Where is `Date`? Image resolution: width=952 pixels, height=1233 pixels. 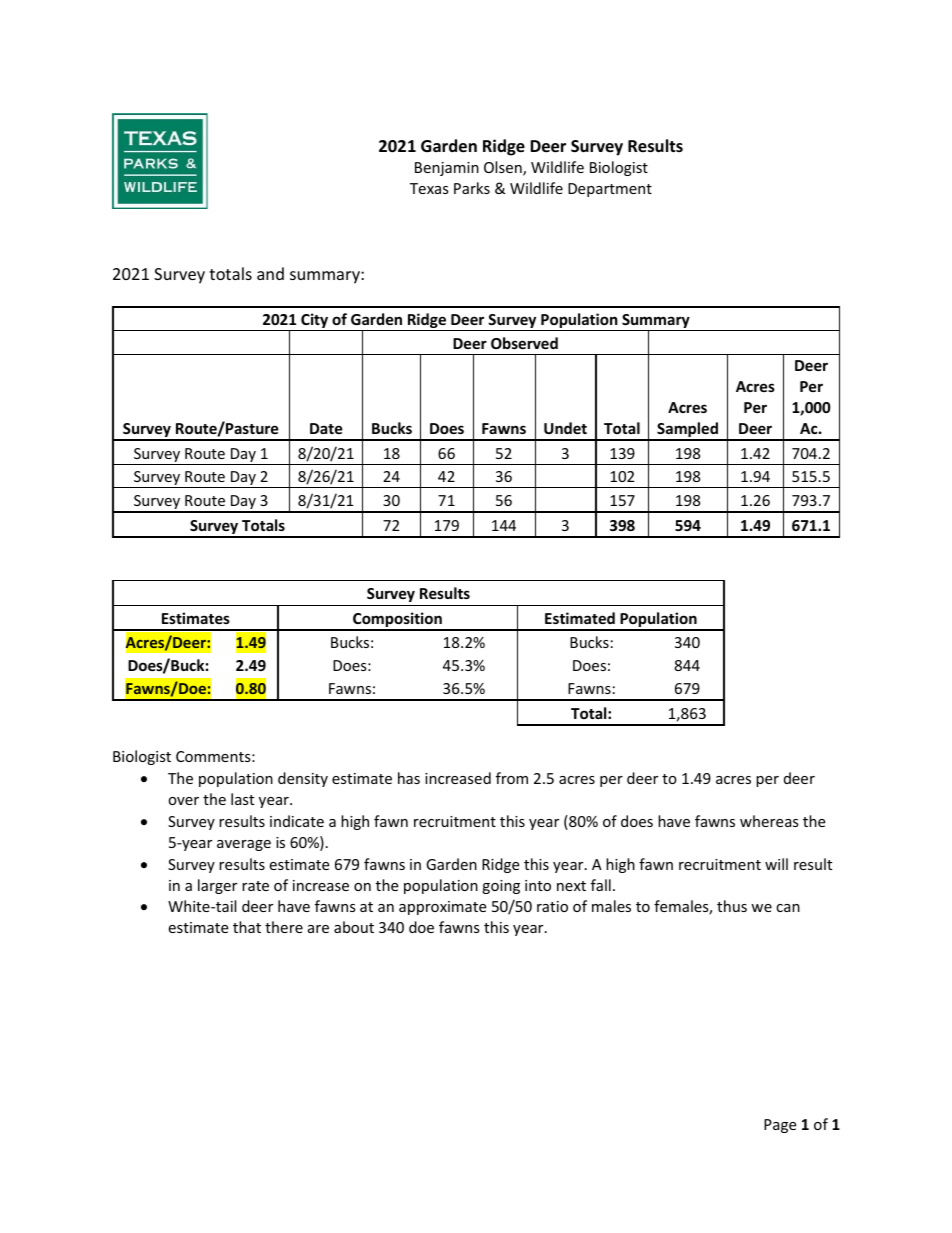 Date is located at coordinates (326, 428).
